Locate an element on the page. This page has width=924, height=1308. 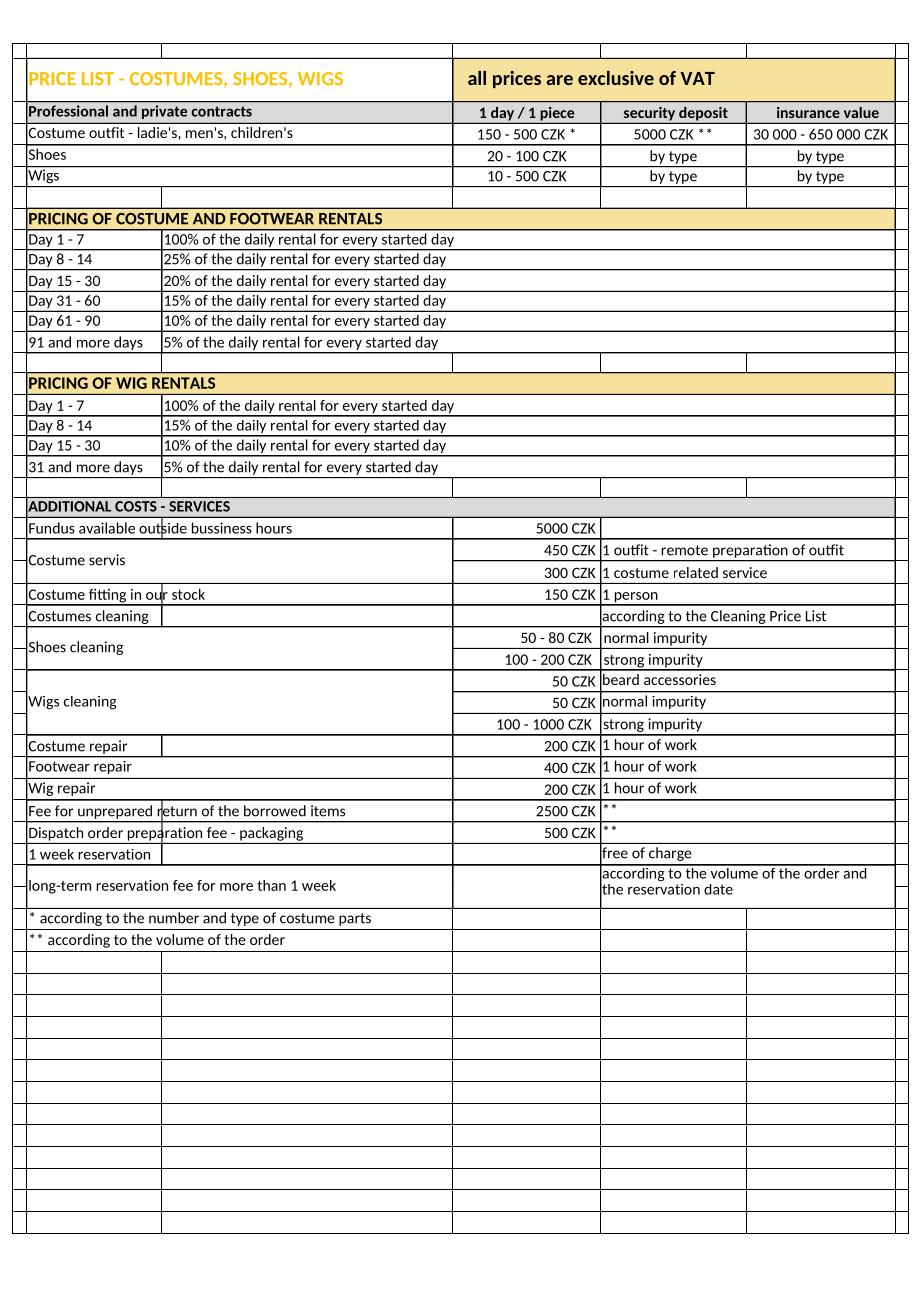
number is located at coordinates (174, 918).
